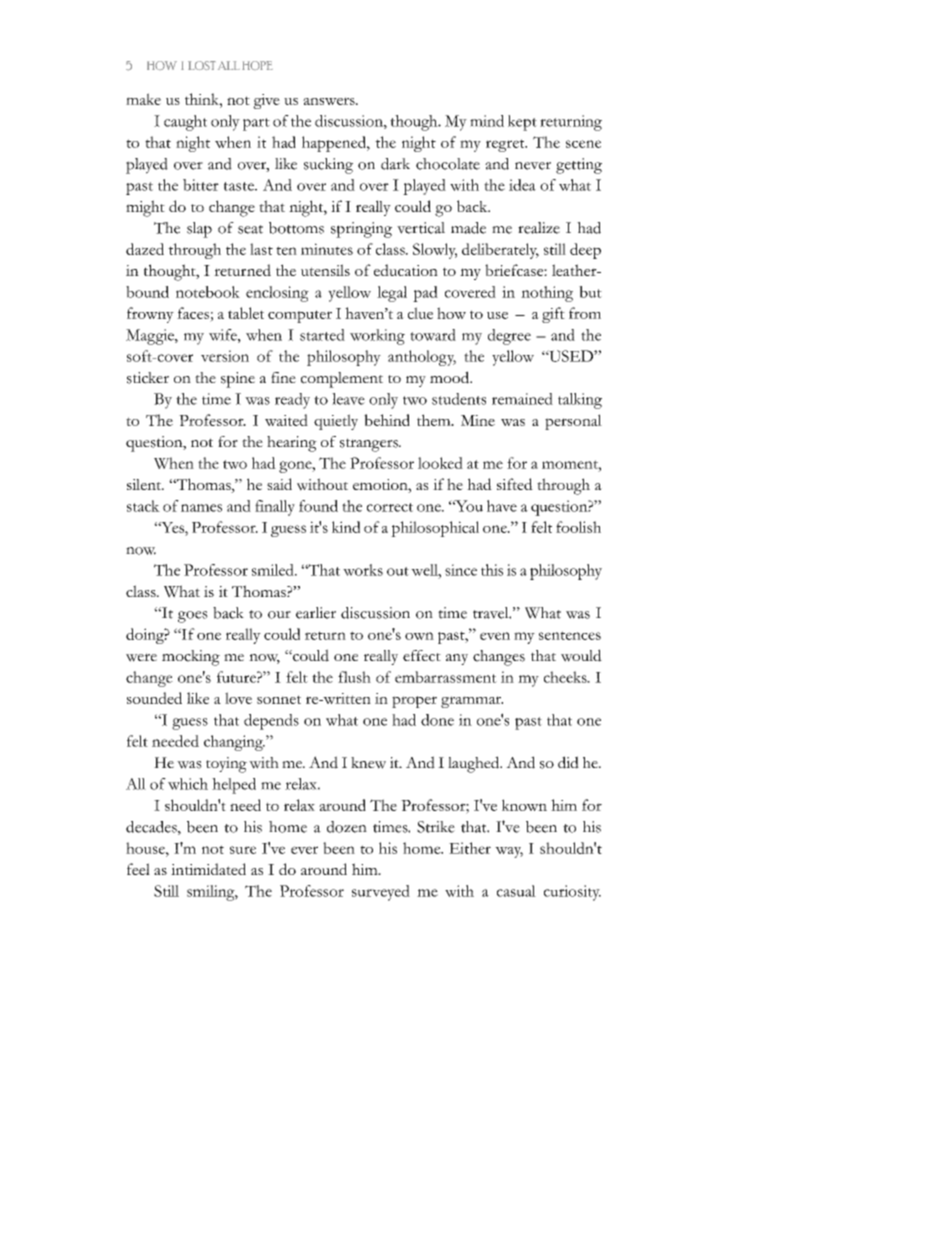 The width and height of the screenshot is (952, 1233). Describe the element at coordinates (492, 570) in the screenshot. I see `this` at that location.
